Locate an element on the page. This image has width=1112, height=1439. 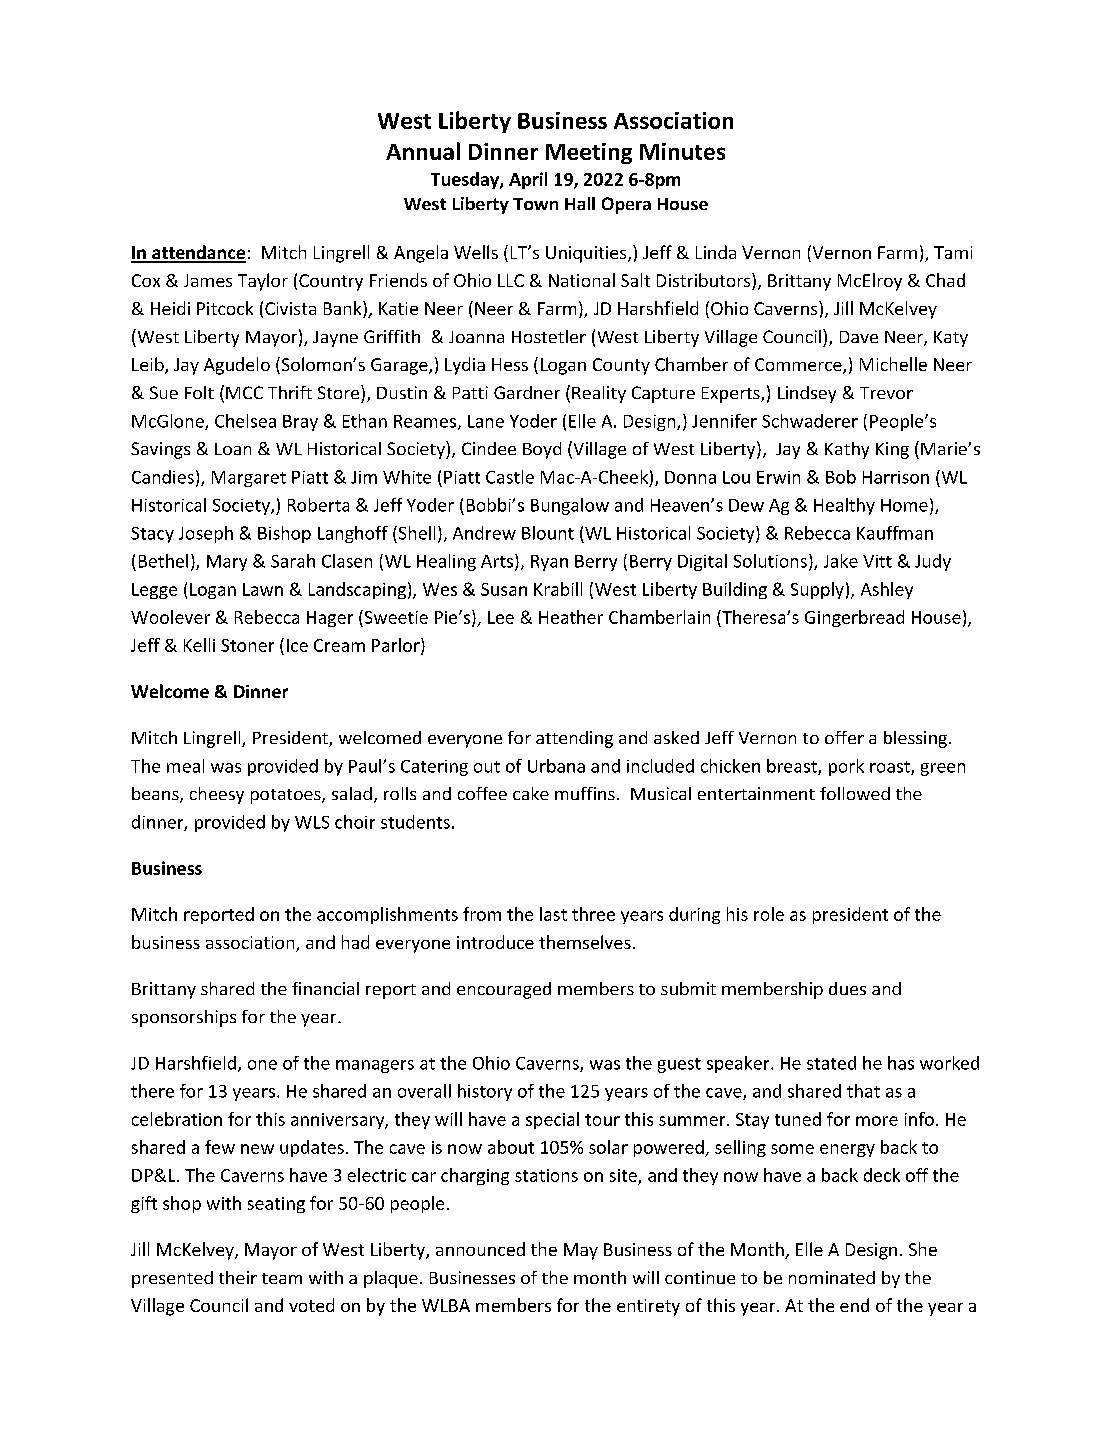
offer is located at coordinates (844, 737).
